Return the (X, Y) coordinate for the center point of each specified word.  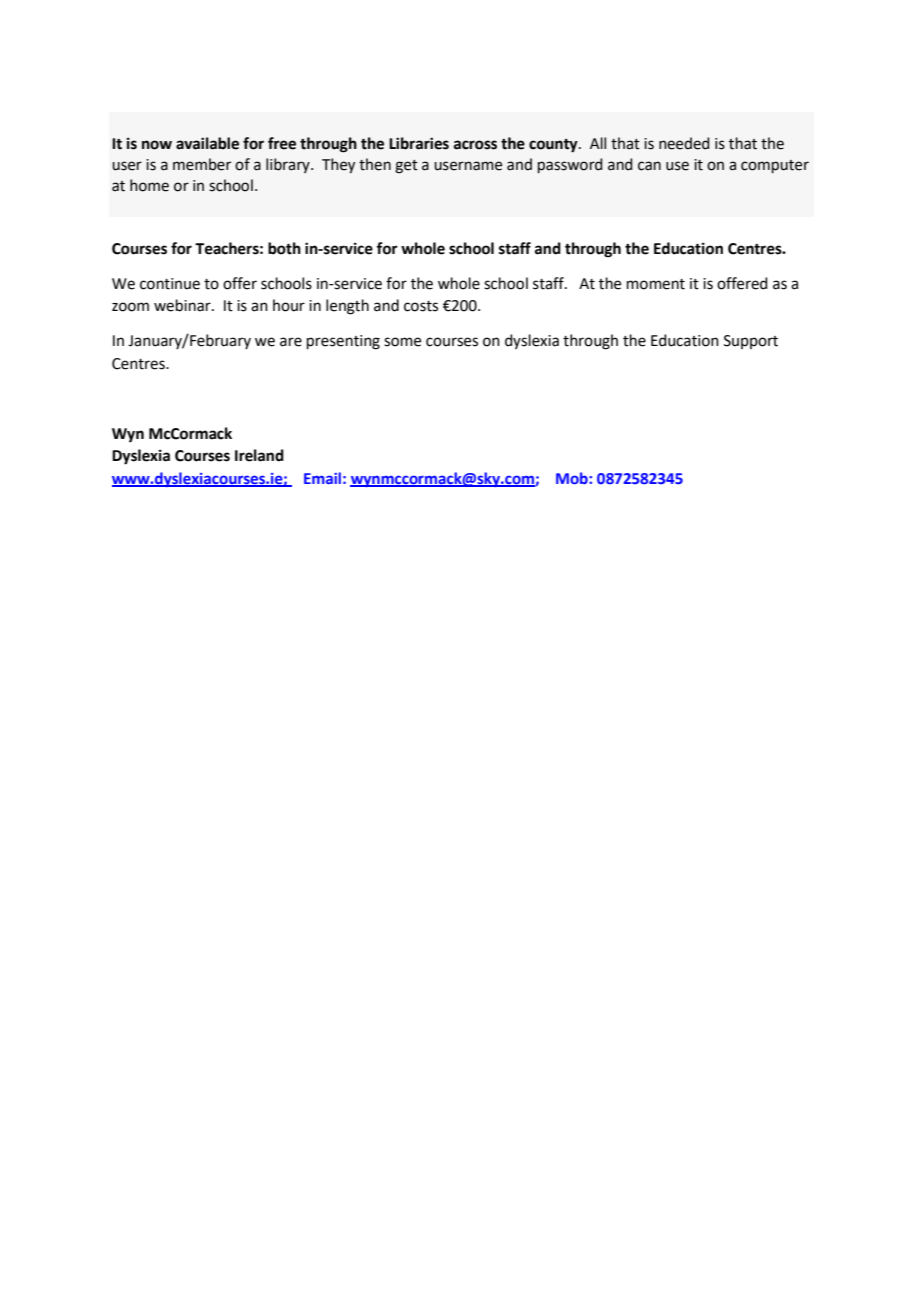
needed (684, 143)
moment (656, 284)
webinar (183, 305)
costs (421, 306)
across (475, 145)
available (207, 143)
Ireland (259, 455)
